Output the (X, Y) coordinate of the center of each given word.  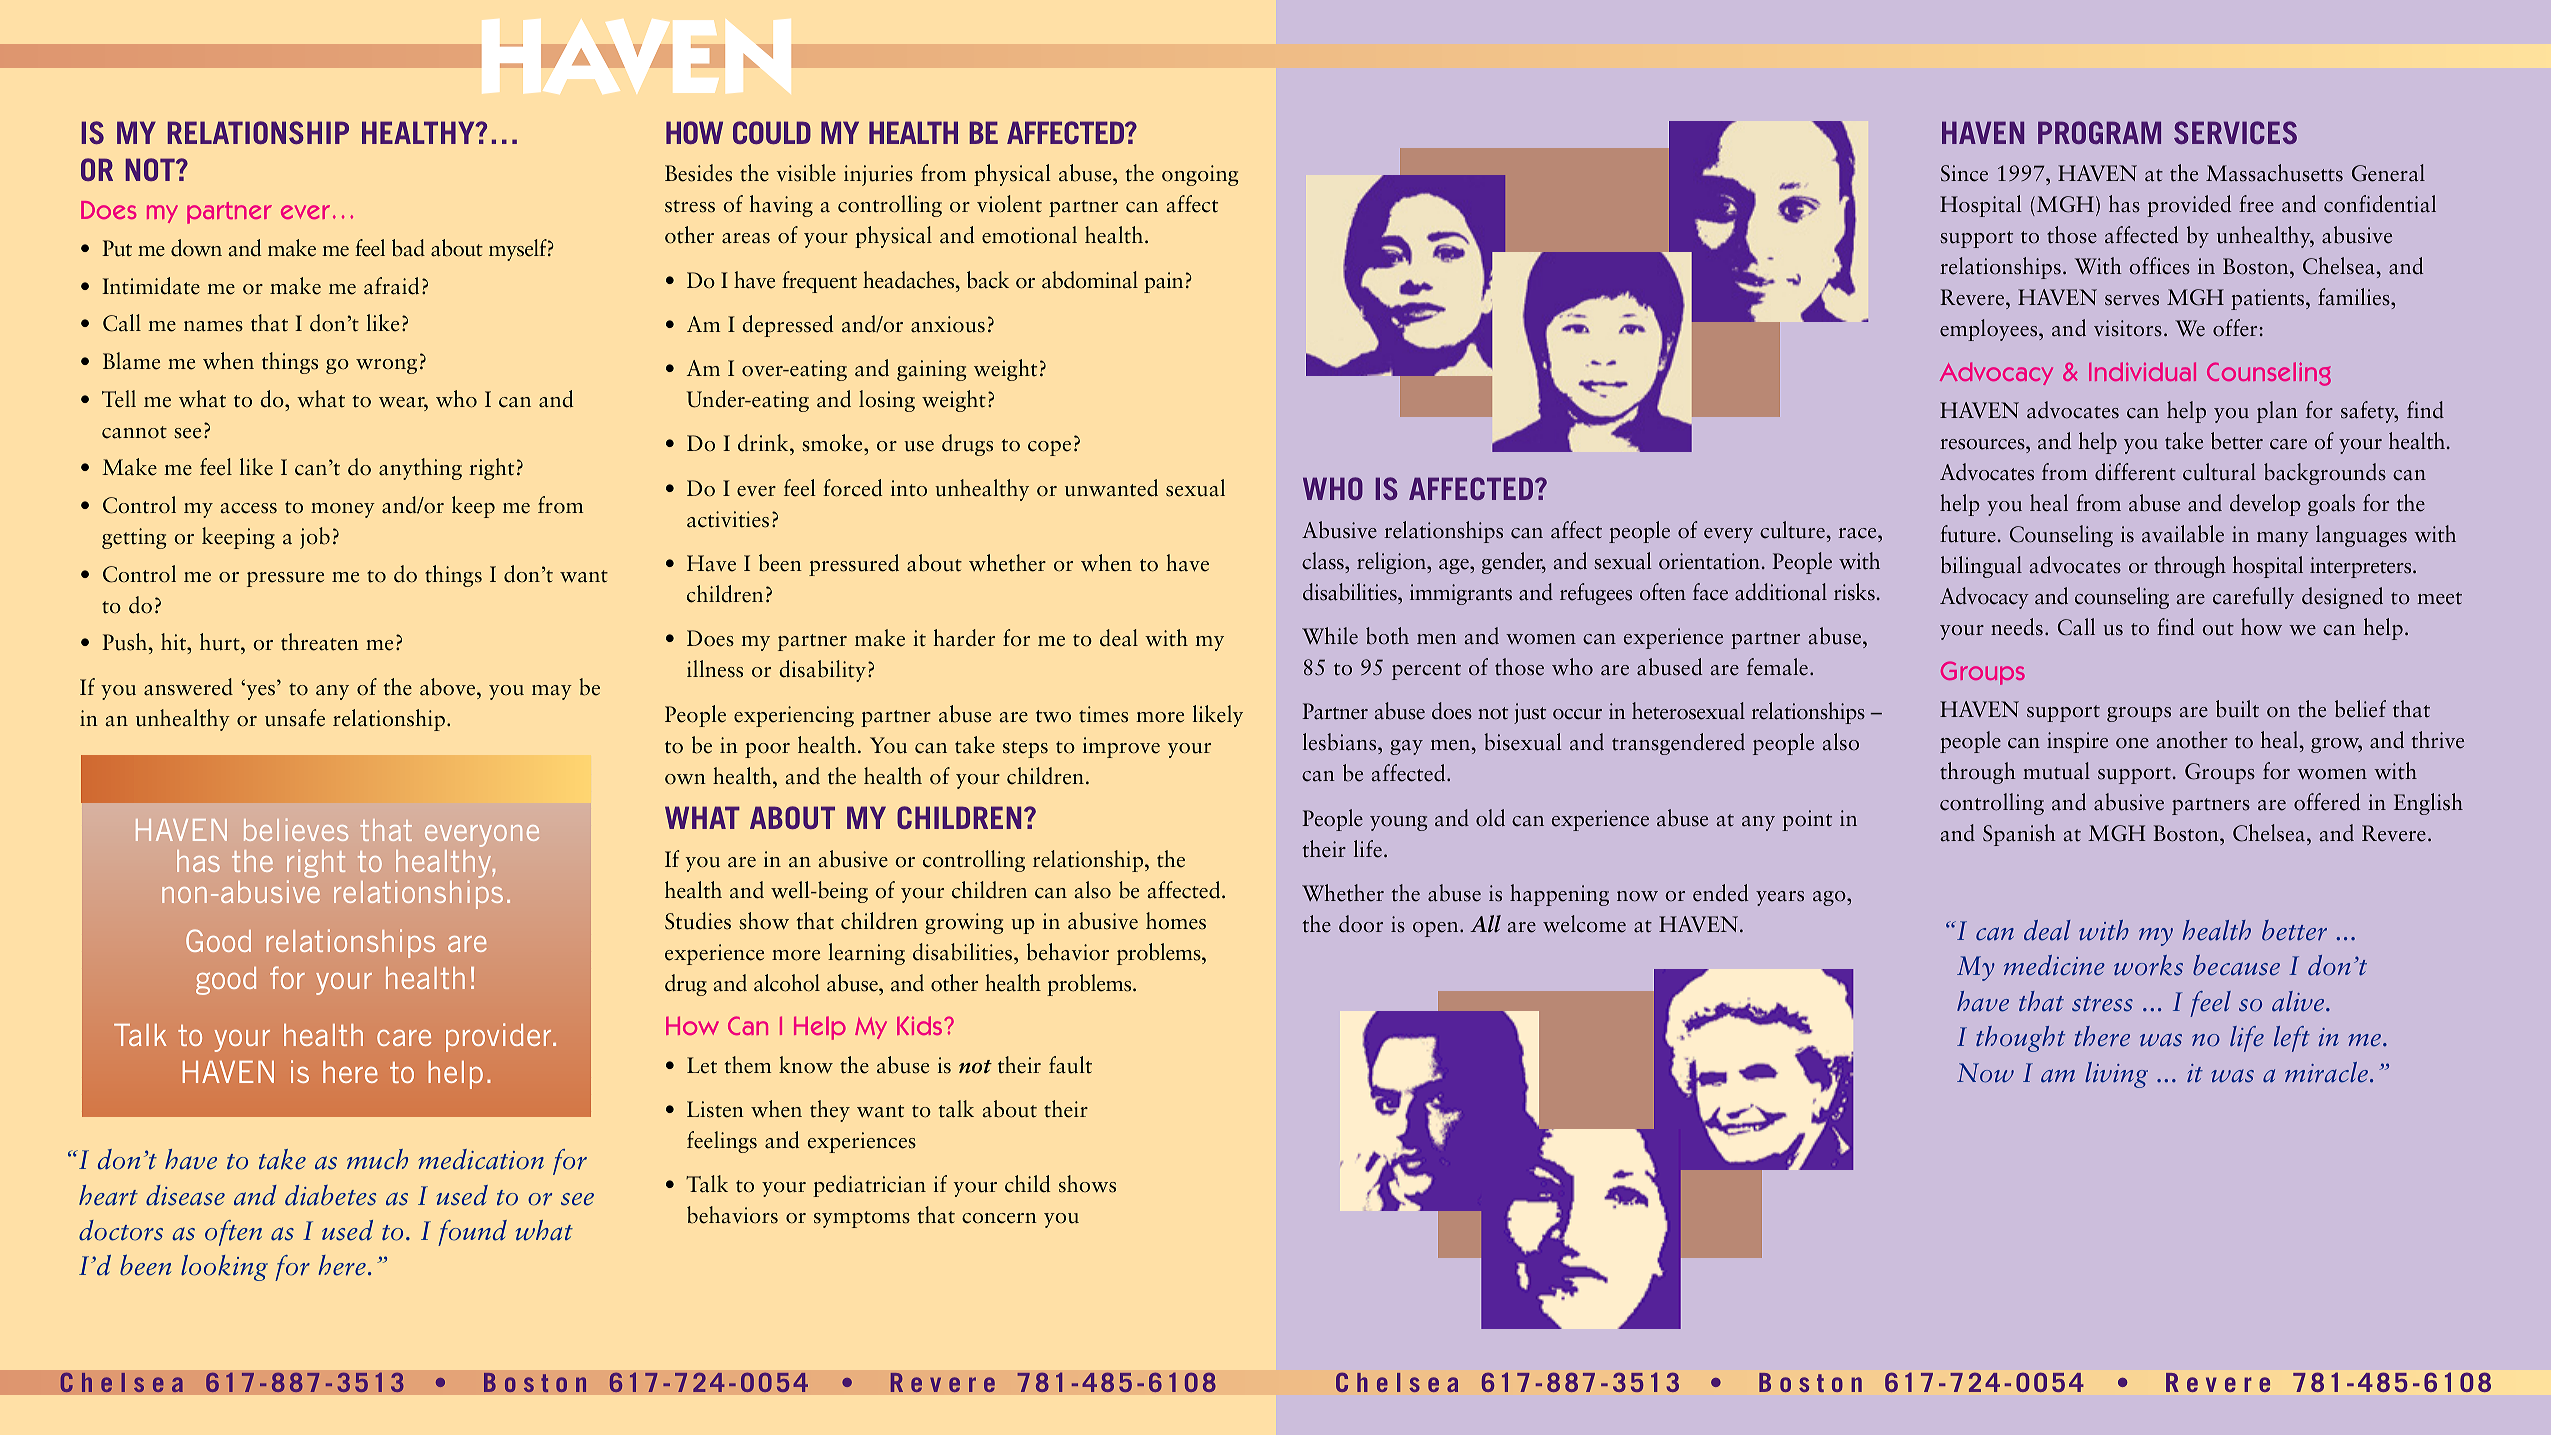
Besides (698, 173)
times (1103, 714)
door (1361, 924)
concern (999, 1218)
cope (1049, 448)
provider (500, 1037)
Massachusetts (2274, 173)
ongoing (1200, 175)
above (449, 687)
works (2148, 965)
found (472, 1233)
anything (420, 469)
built (2237, 709)
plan (2277, 412)
